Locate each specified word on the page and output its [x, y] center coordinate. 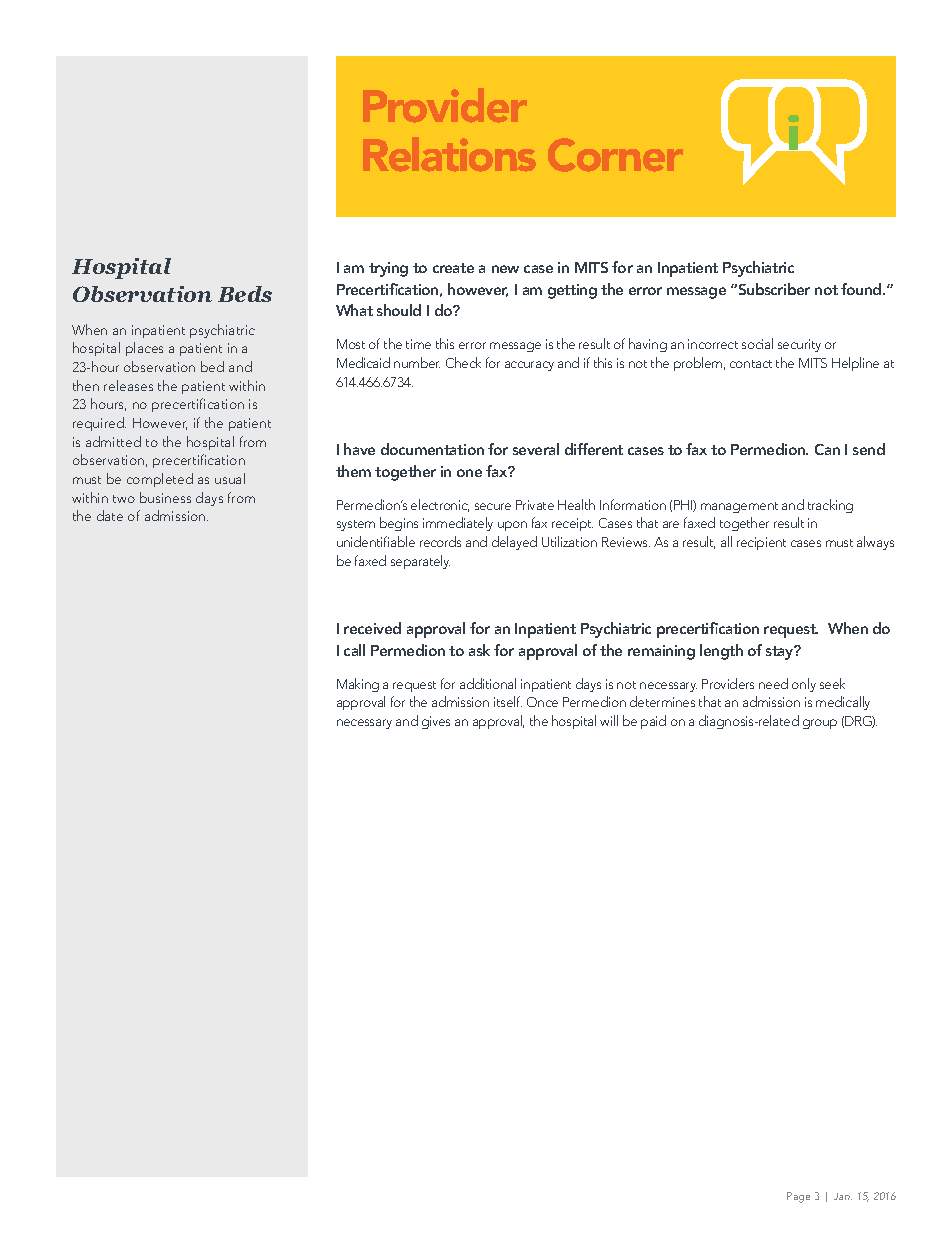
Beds [245, 294]
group [820, 724]
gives [436, 722]
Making [358, 685]
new [505, 269]
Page [798, 1197]
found [862, 289]
